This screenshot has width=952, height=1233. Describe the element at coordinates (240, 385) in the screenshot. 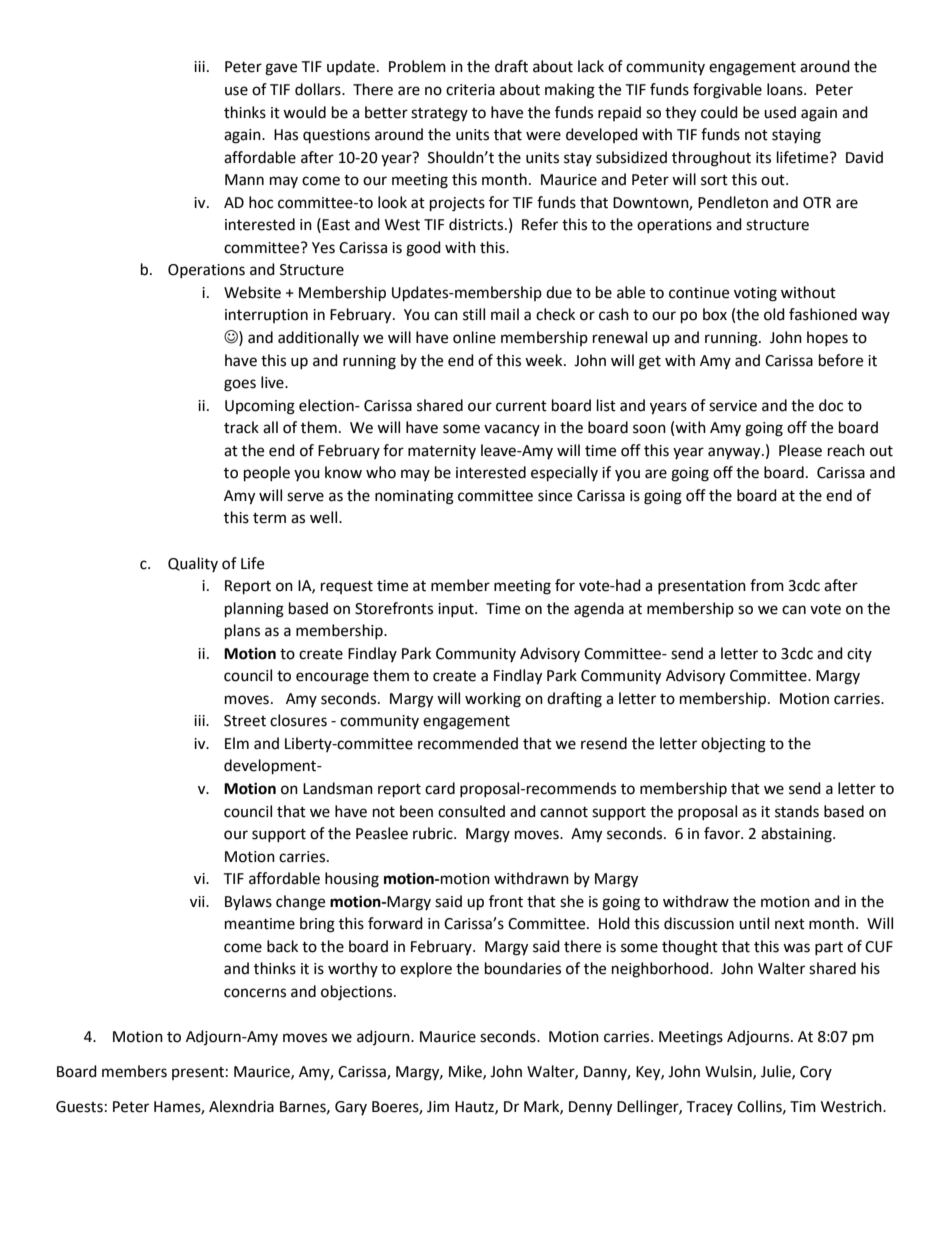

I see `goes` at that location.
